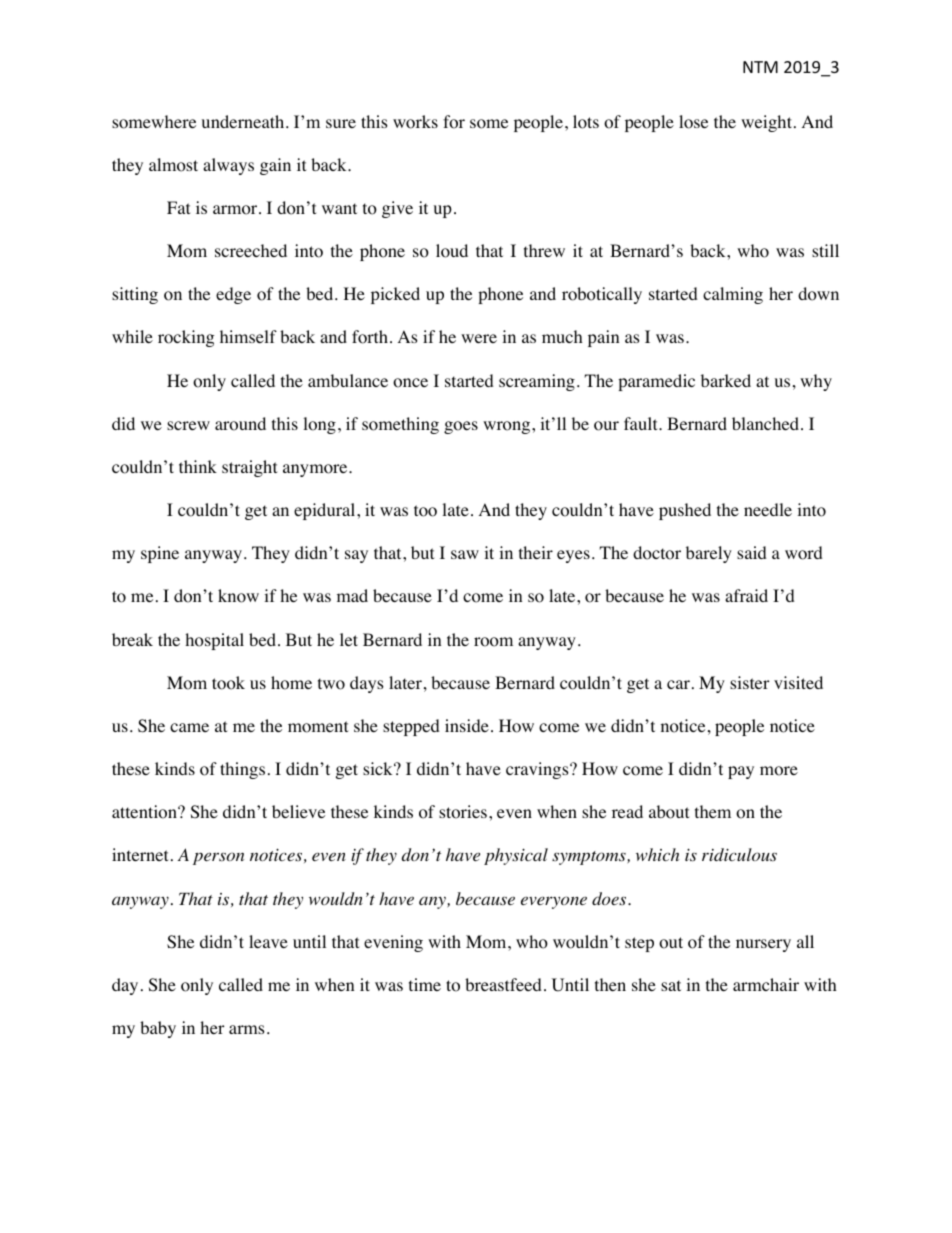  What do you see at coordinates (766, 123) in the document?
I see `weight` at bounding box center [766, 123].
